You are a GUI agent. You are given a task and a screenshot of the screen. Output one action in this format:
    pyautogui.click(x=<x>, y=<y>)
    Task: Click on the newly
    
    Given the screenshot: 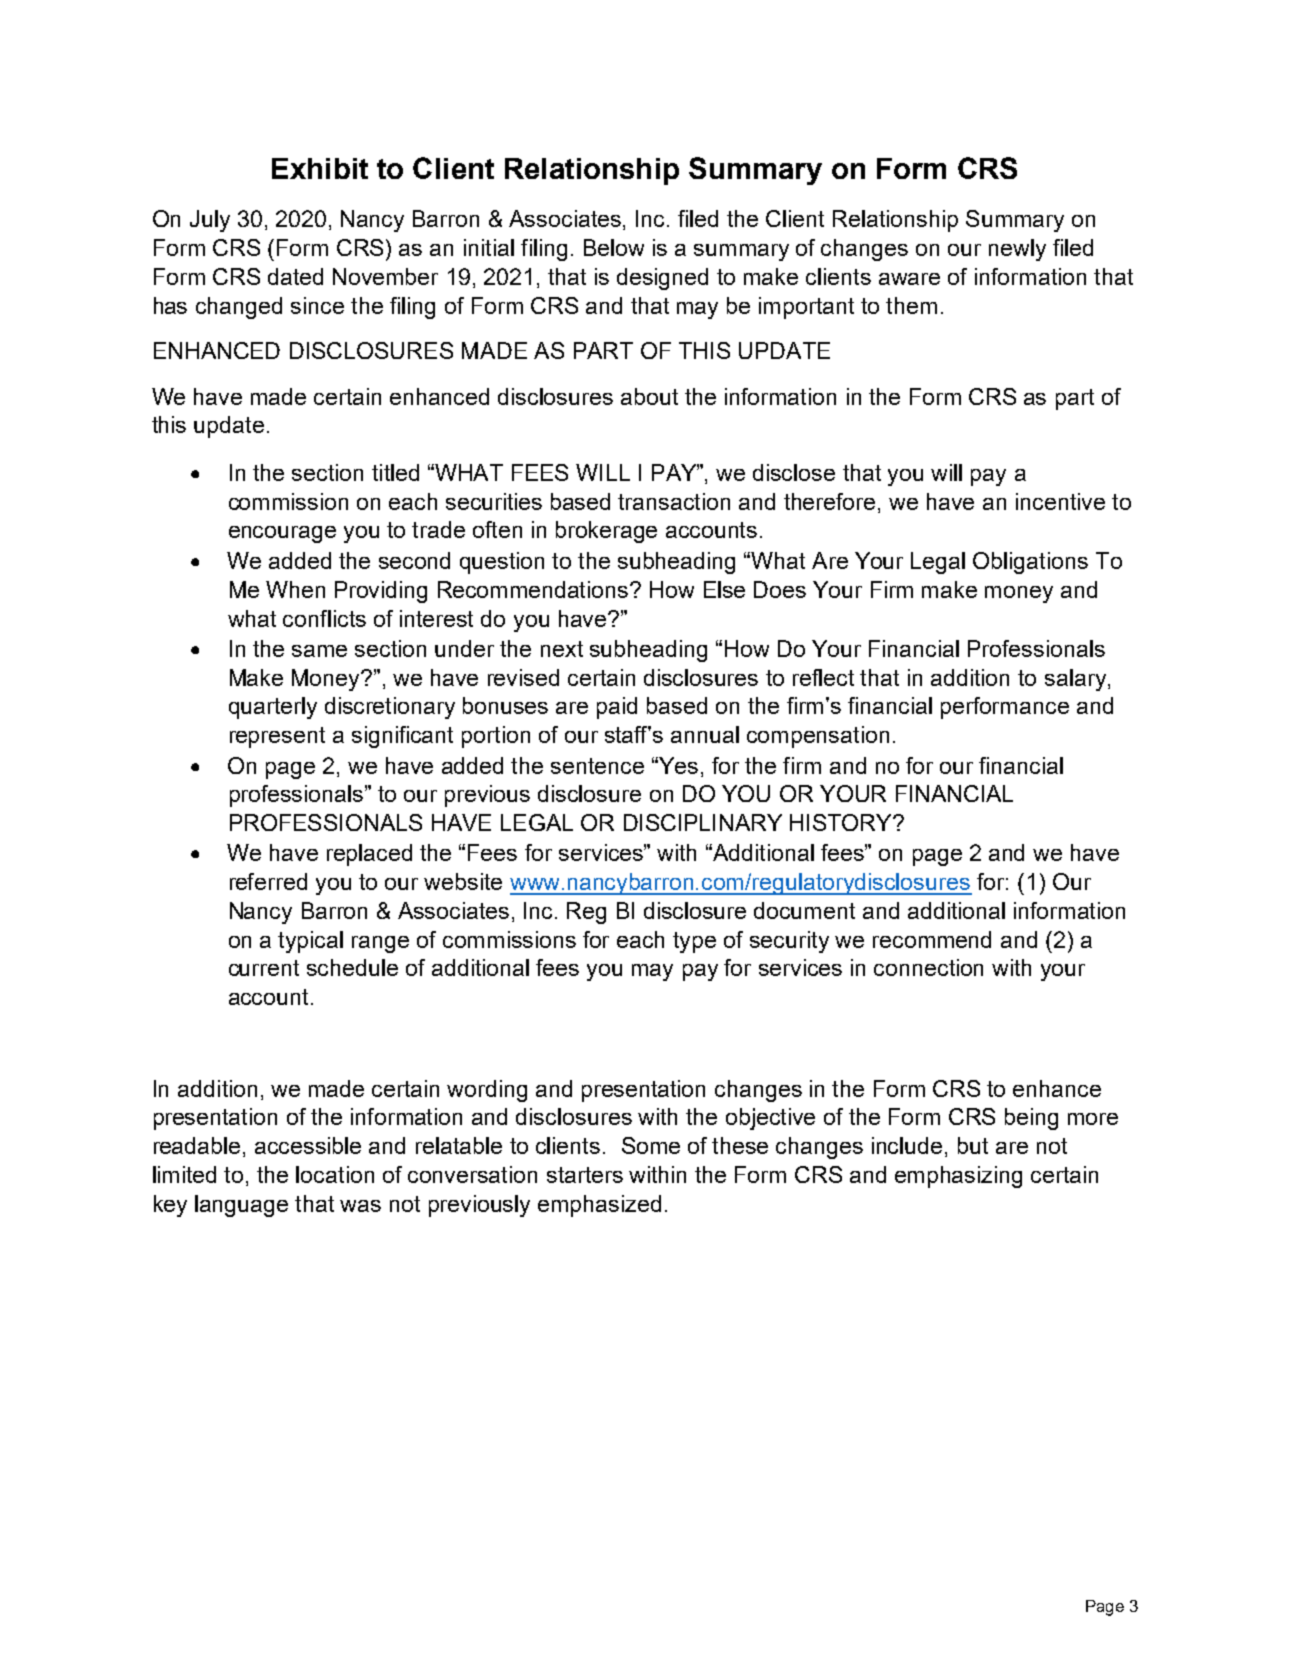 What is the action you would take?
    pyautogui.click(x=1017, y=250)
